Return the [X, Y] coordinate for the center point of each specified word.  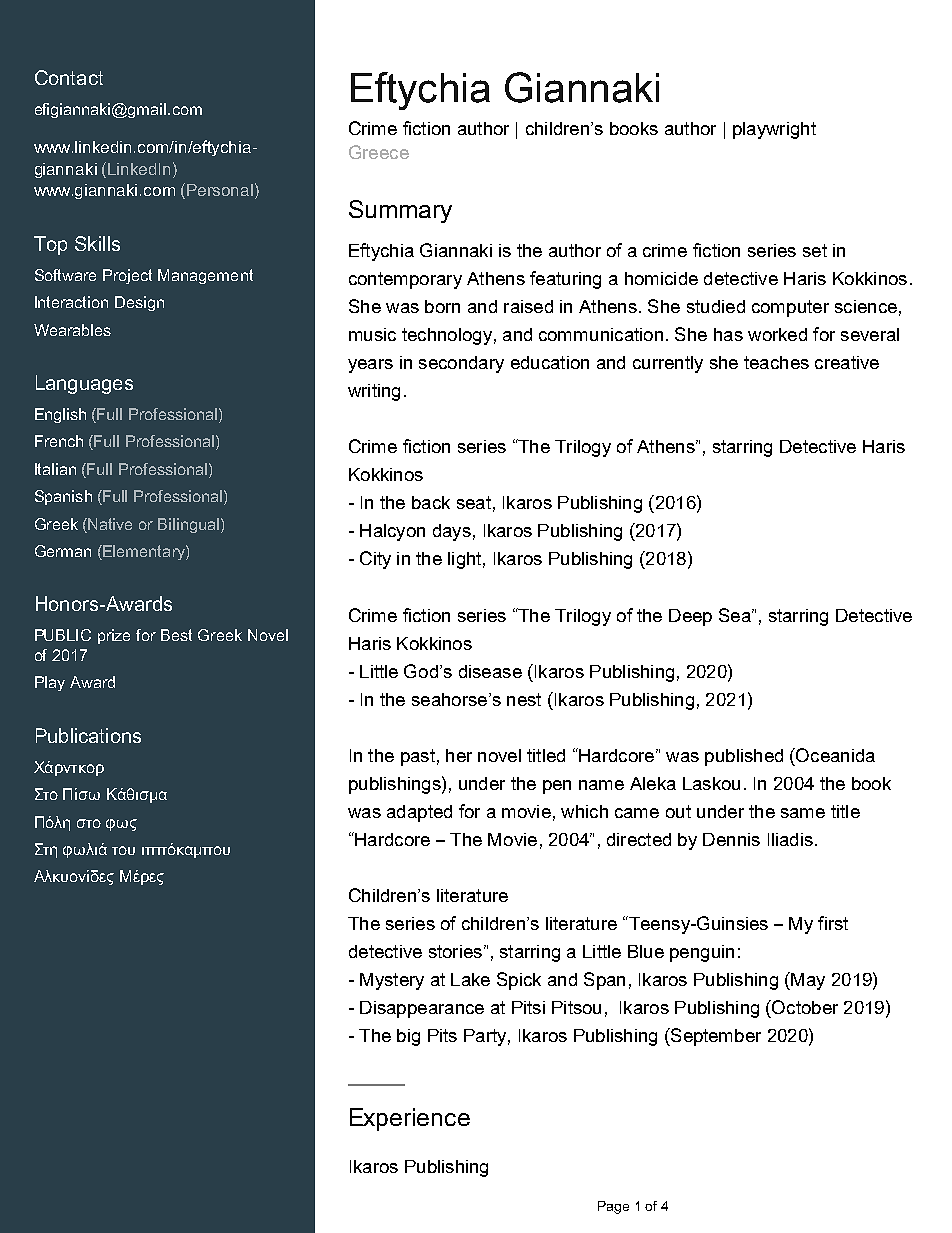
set [815, 250]
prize [114, 636]
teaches [776, 362]
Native [110, 524]
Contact [69, 77]
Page [613, 1207]
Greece [379, 152]
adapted [419, 813]
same [803, 813]
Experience [410, 1119]
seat [474, 502]
